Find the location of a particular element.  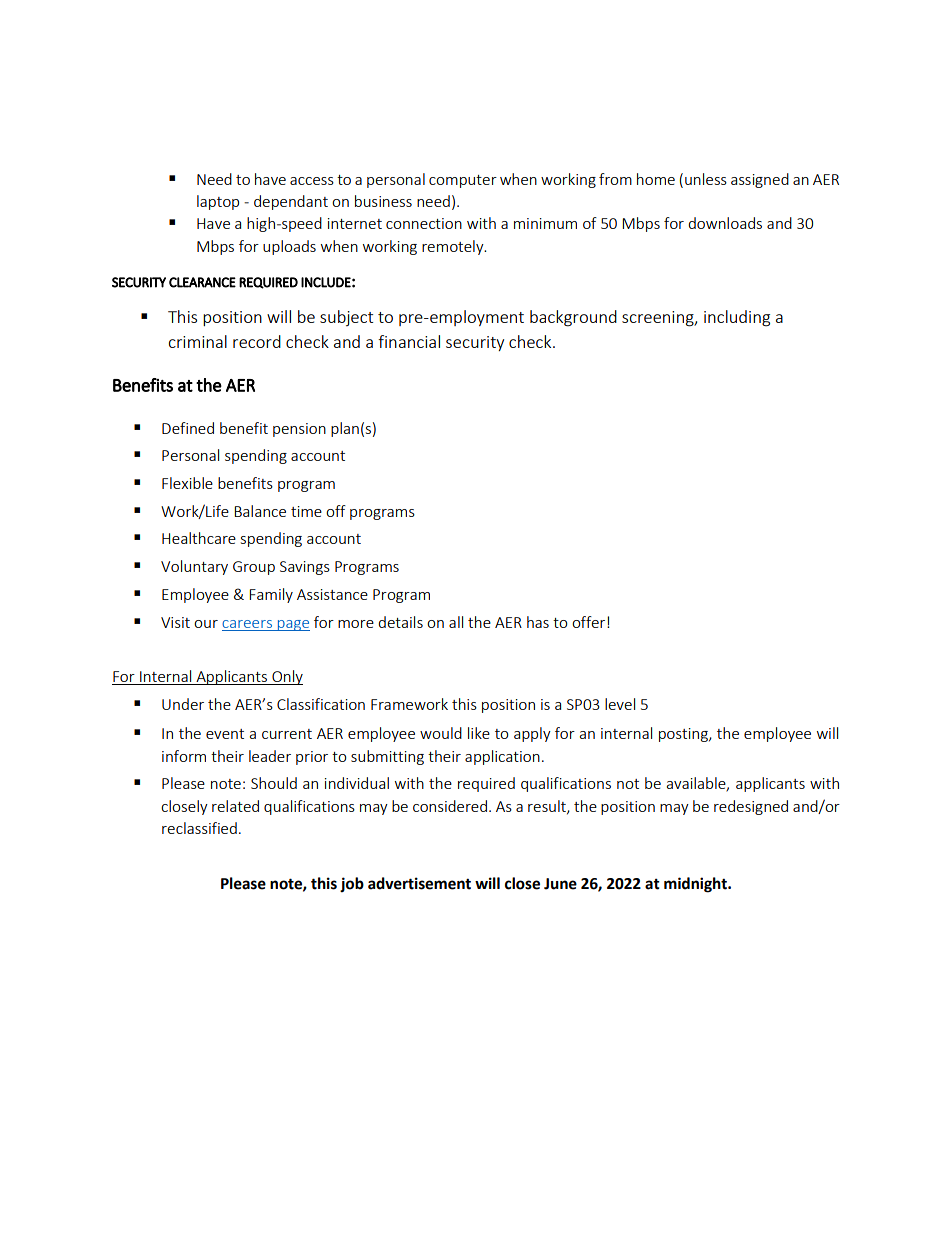

unless is located at coordinates (706, 179).
